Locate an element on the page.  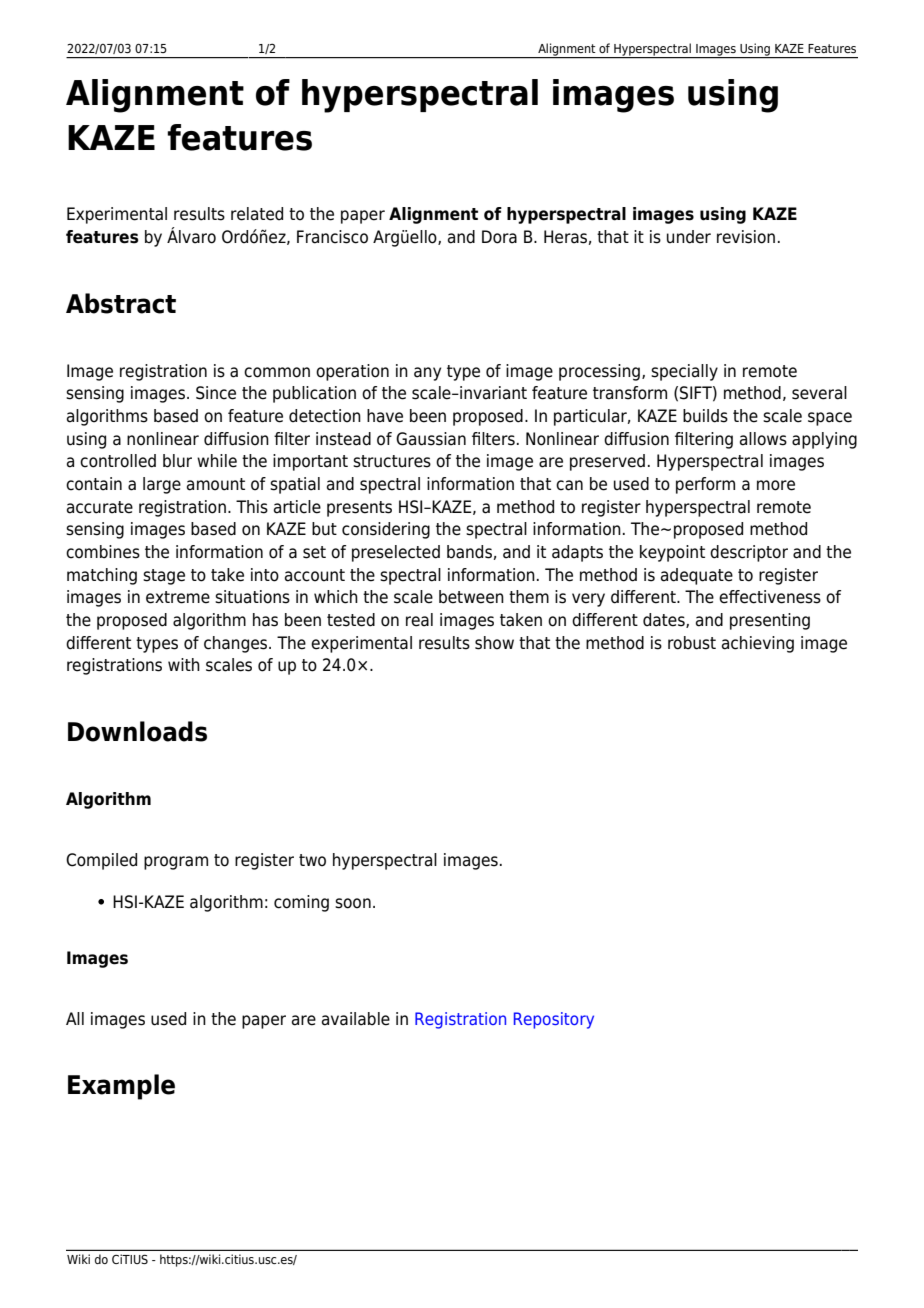
bands is located at coordinates (469, 552).
